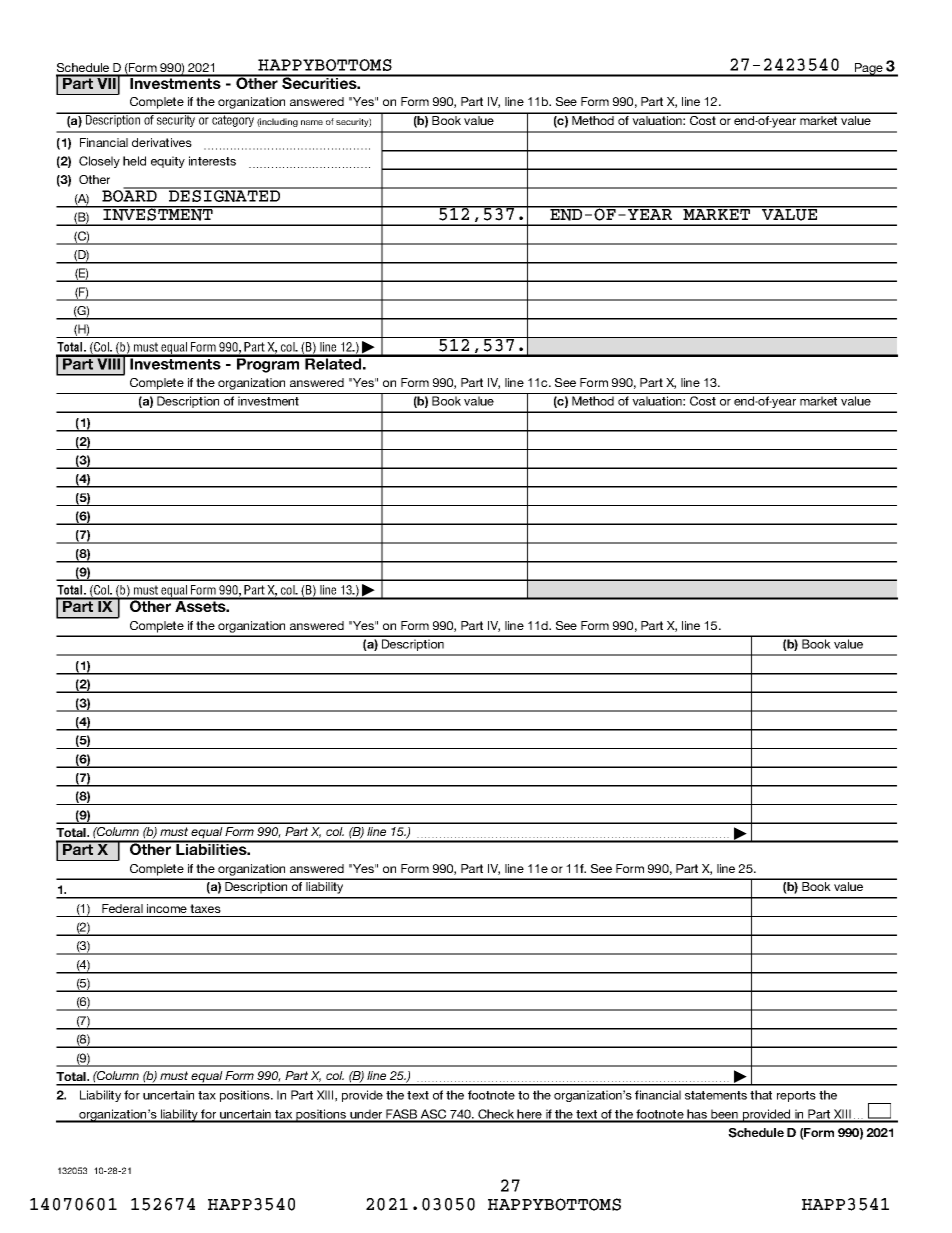 Image resolution: width=952 pixels, height=1233 pixels. Describe the element at coordinates (796, 1096) in the image. I see `reports` at that location.
